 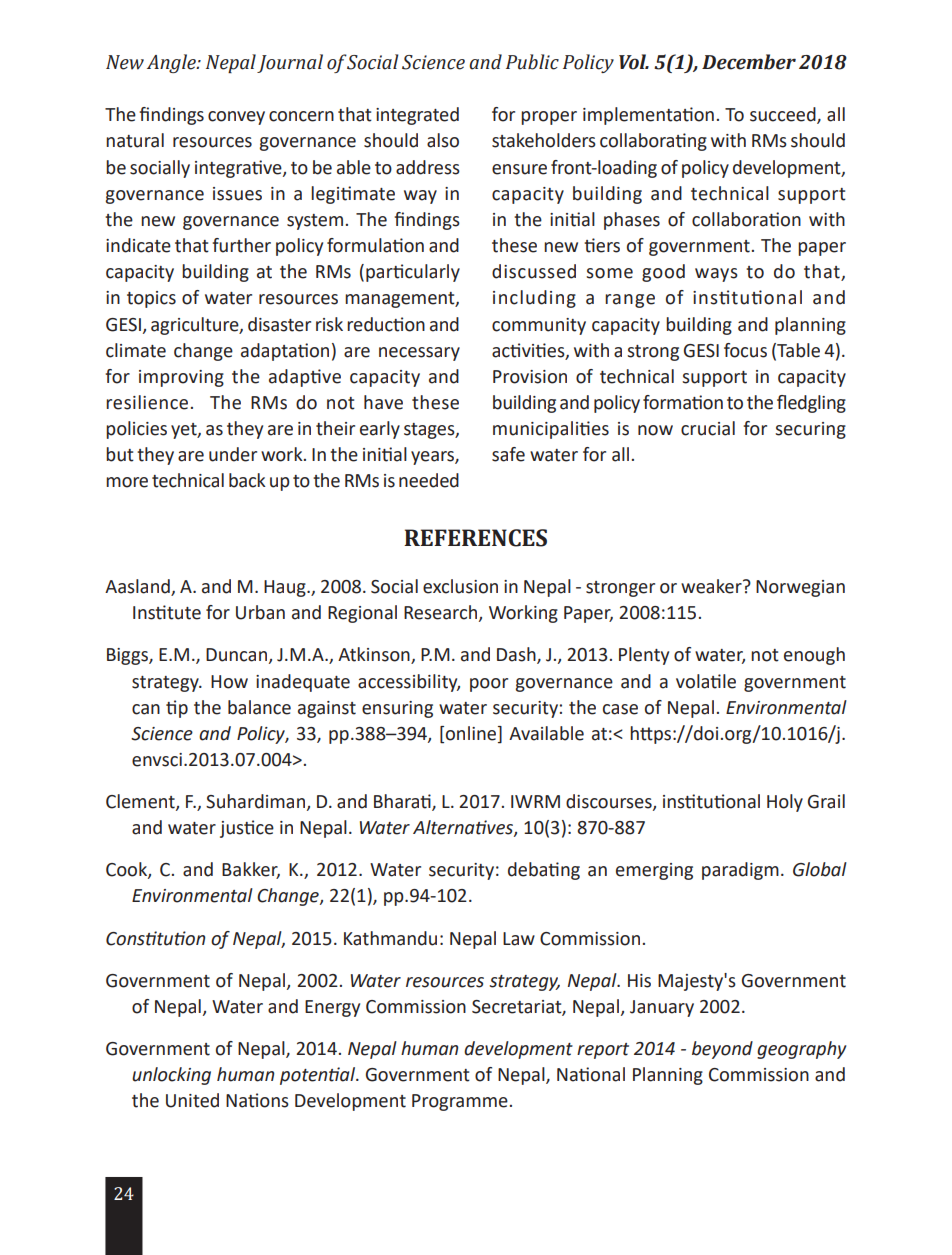 What do you see at coordinates (472, 734) in the screenshot?
I see `online` at bounding box center [472, 734].
